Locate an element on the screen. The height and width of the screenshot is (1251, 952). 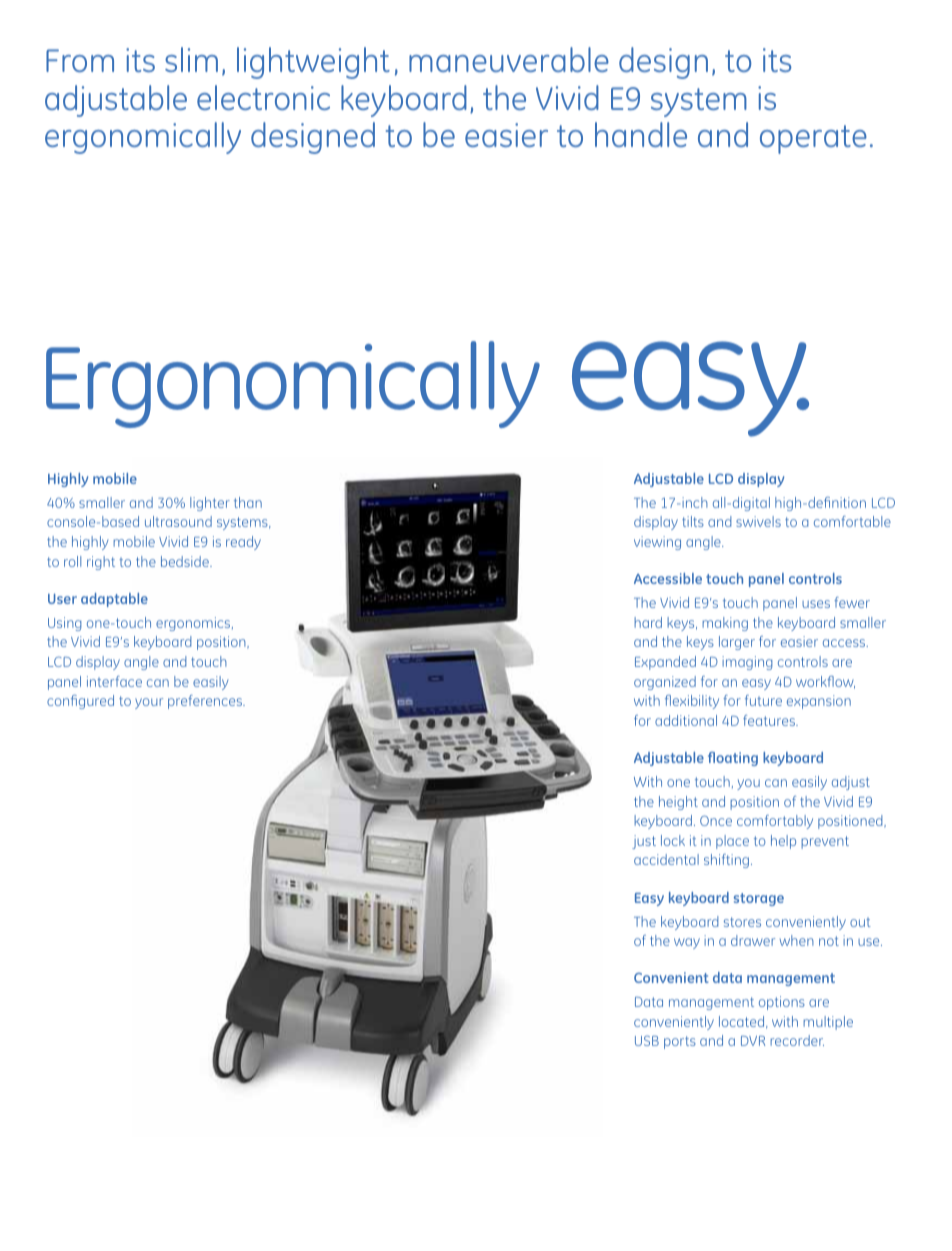
options is located at coordinates (782, 1003).
